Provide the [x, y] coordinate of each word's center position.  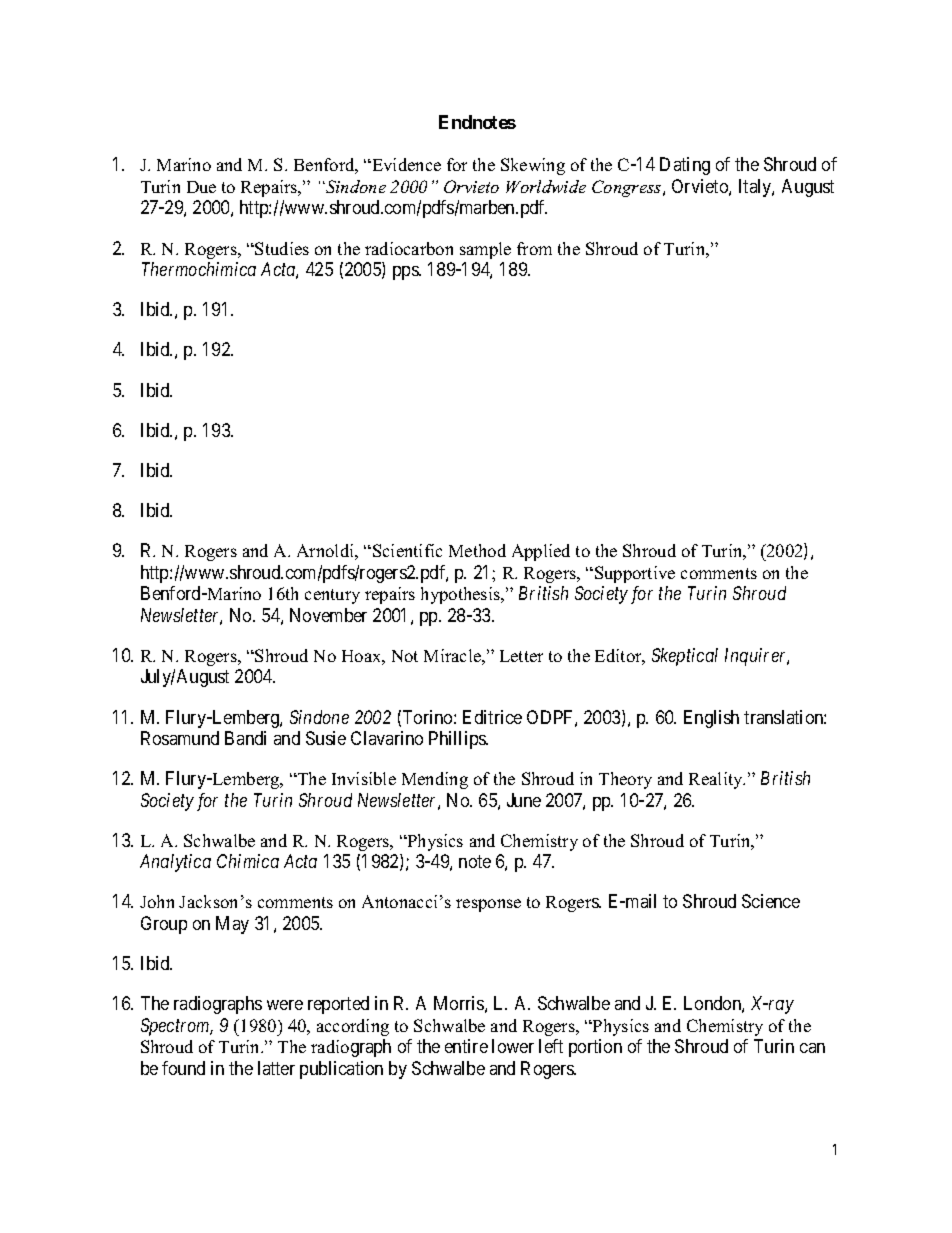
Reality [717, 780]
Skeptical [685, 657]
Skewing [533, 166]
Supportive [635, 574]
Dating [685, 166]
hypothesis [461, 595]
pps [406, 273]
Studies [282, 248]
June [524, 800]
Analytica [175, 863]
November [328, 615]
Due [201, 187]
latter [276, 1068]
